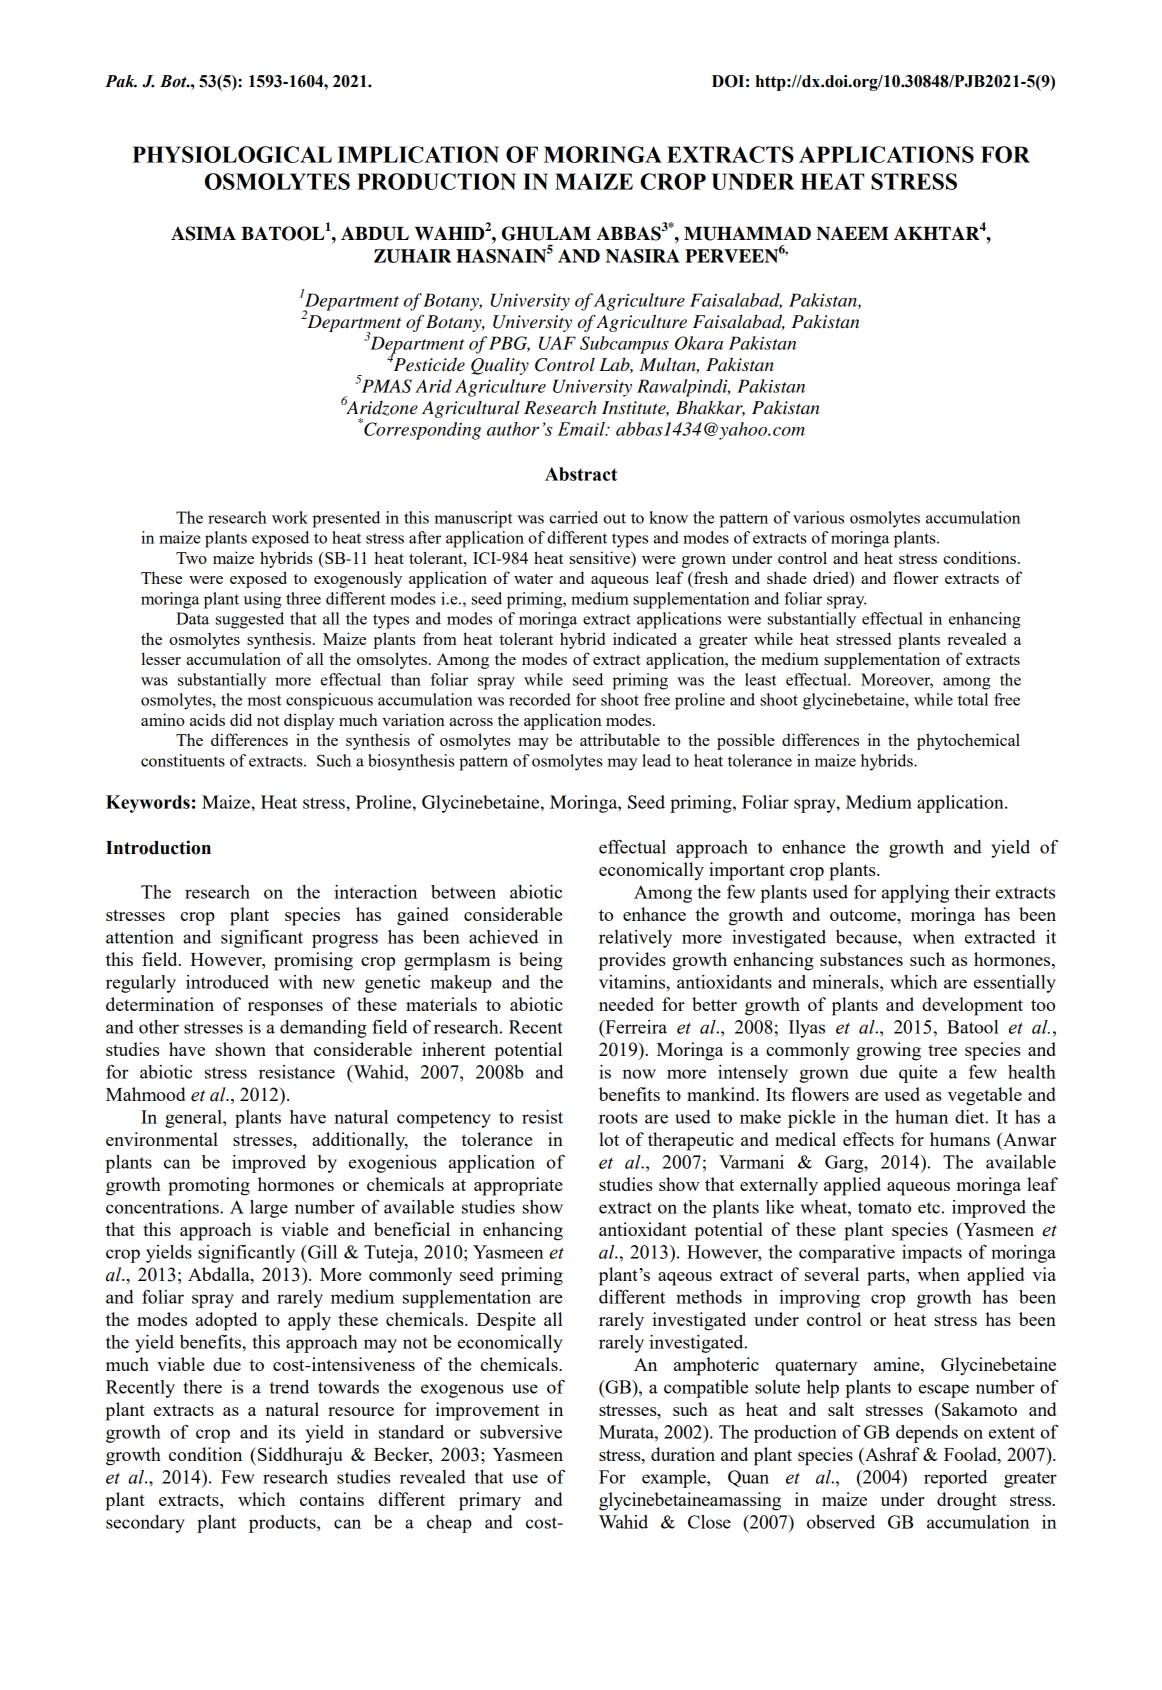 This page has width=1162, height=1690. Describe the element at coordinates (818, 517) in the page. I see `various` at that location.
